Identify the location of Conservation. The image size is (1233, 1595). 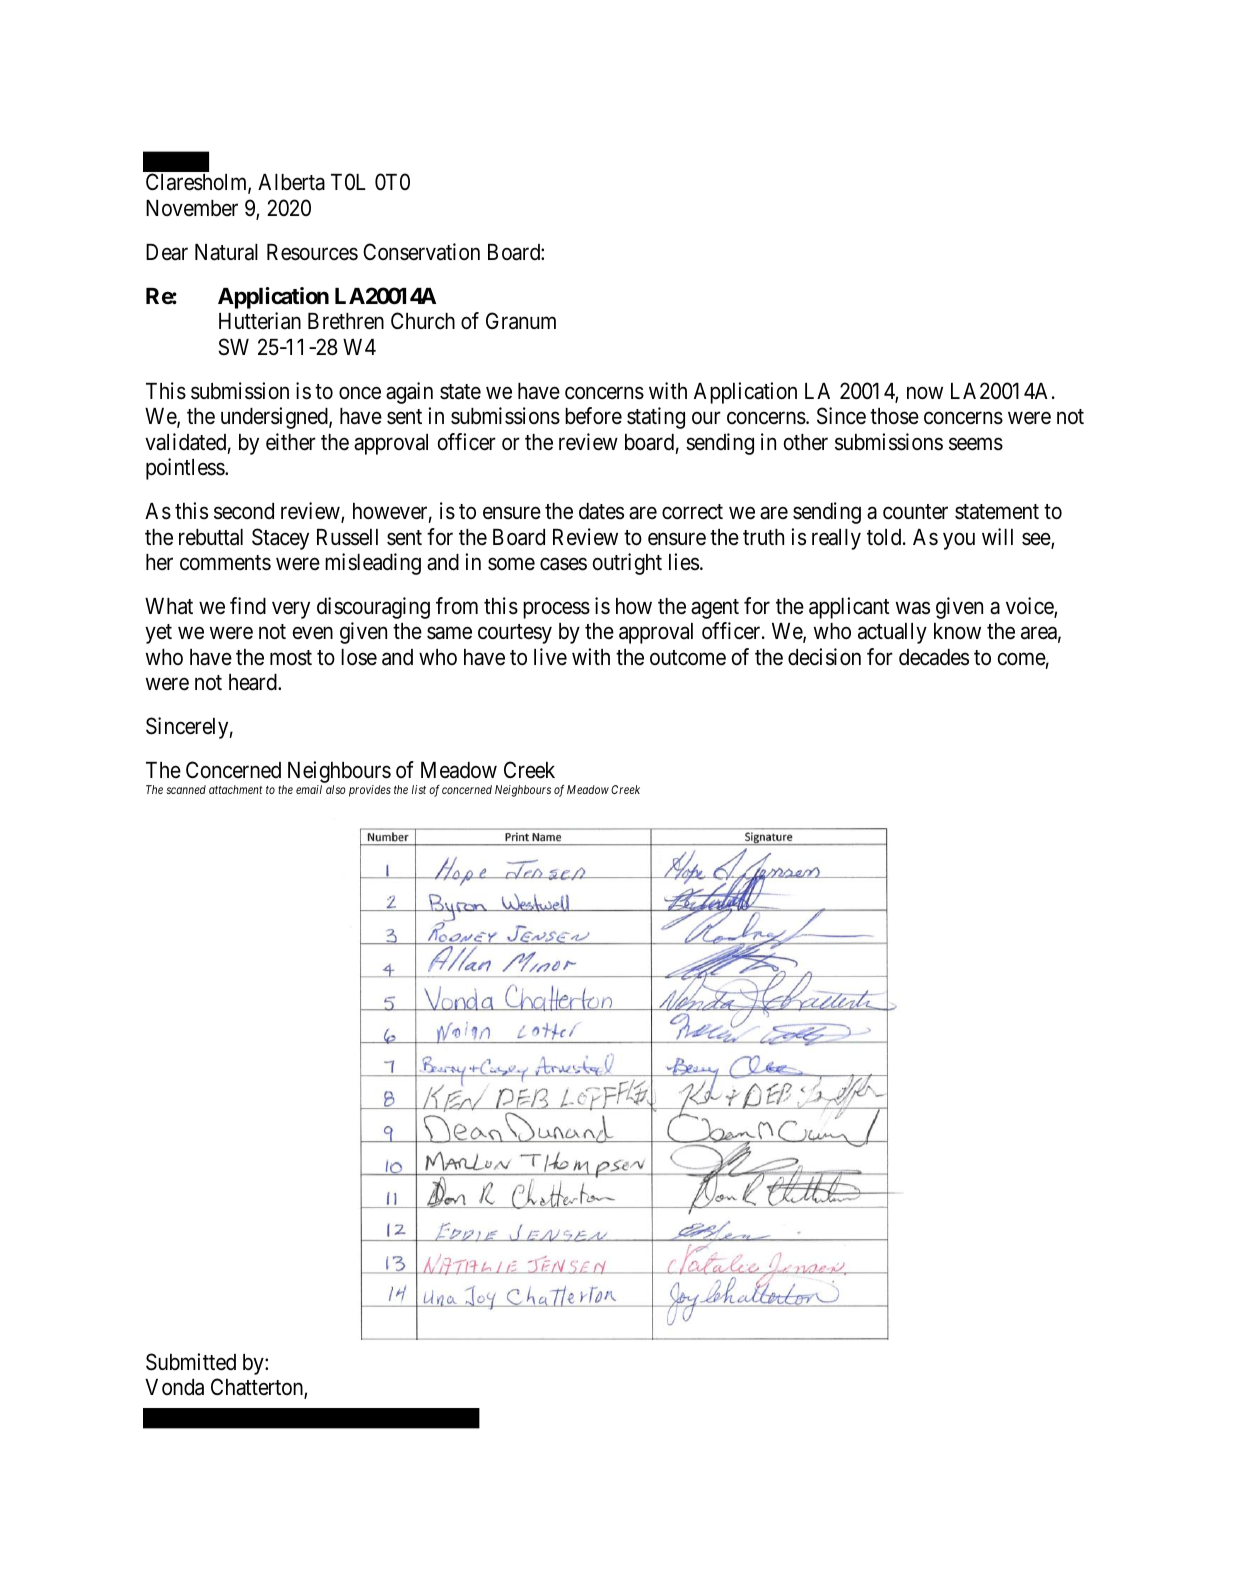
(421, 252).
